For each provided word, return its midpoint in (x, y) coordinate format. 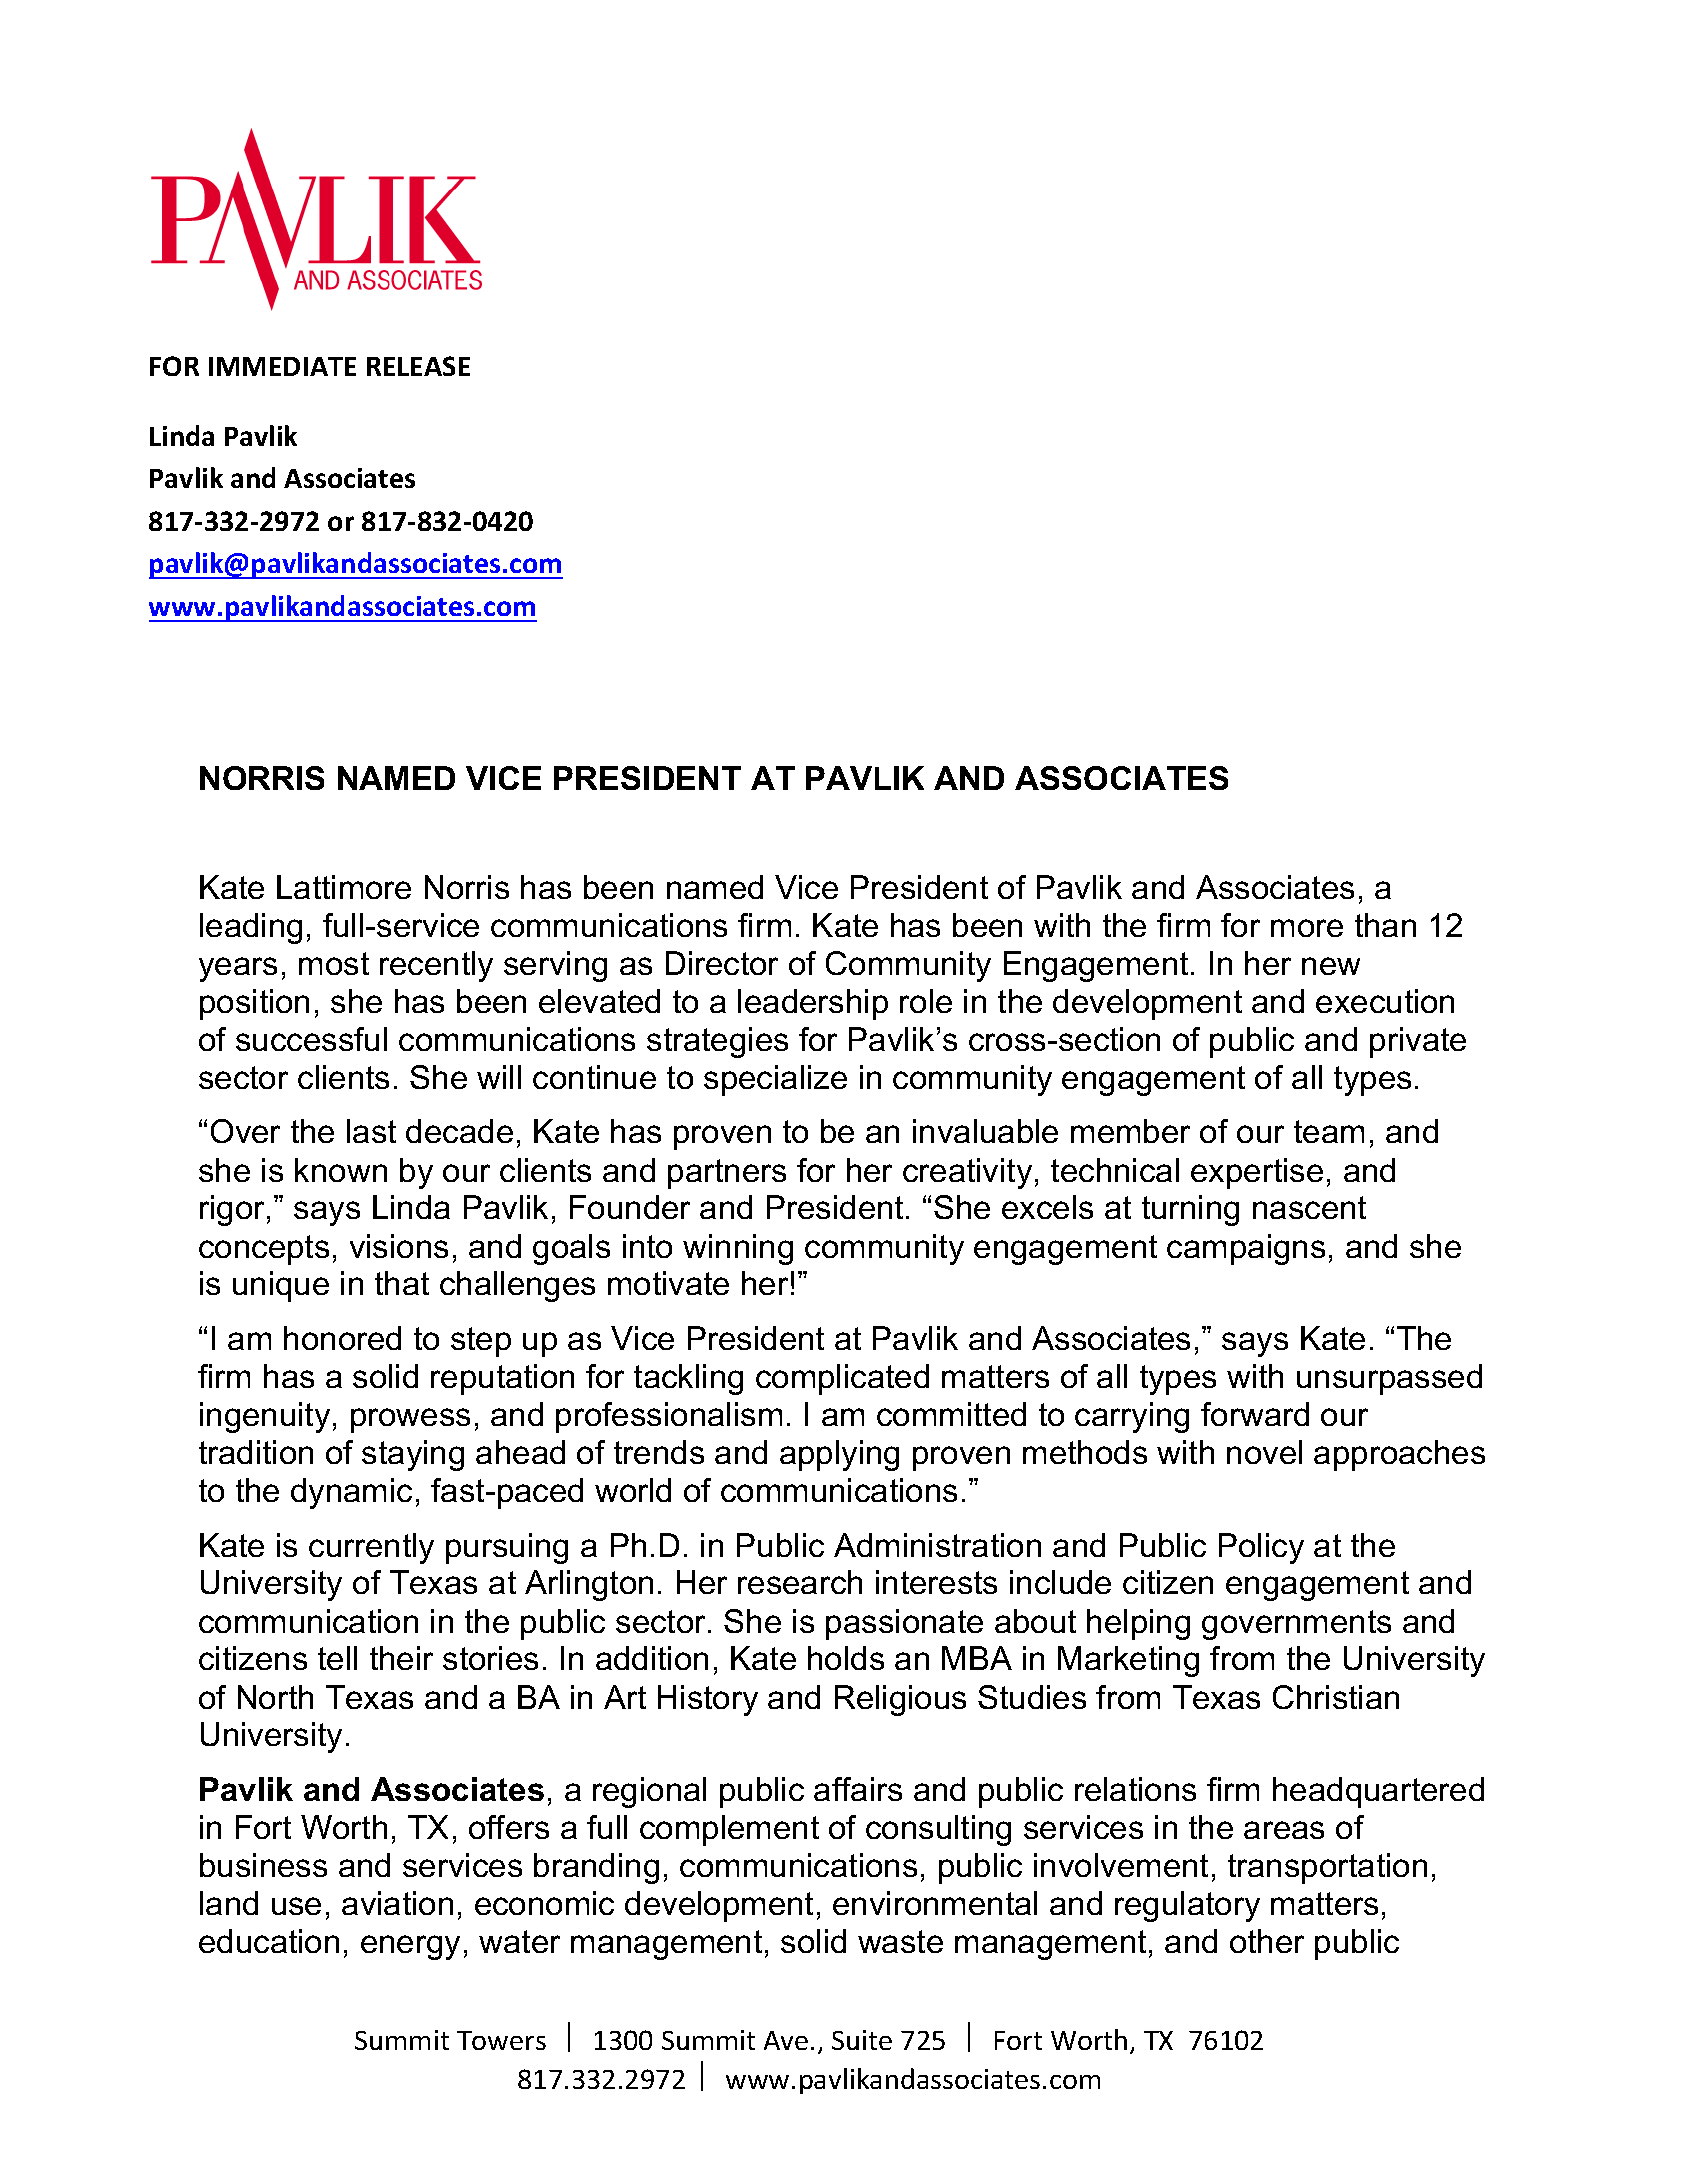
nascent (1309, 1207)
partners (727, 1174)
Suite (862, 2040)
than (1385, 925)
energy (410, 1947)
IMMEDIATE (282, 366)
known (341, 1170)
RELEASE (418, 366)
